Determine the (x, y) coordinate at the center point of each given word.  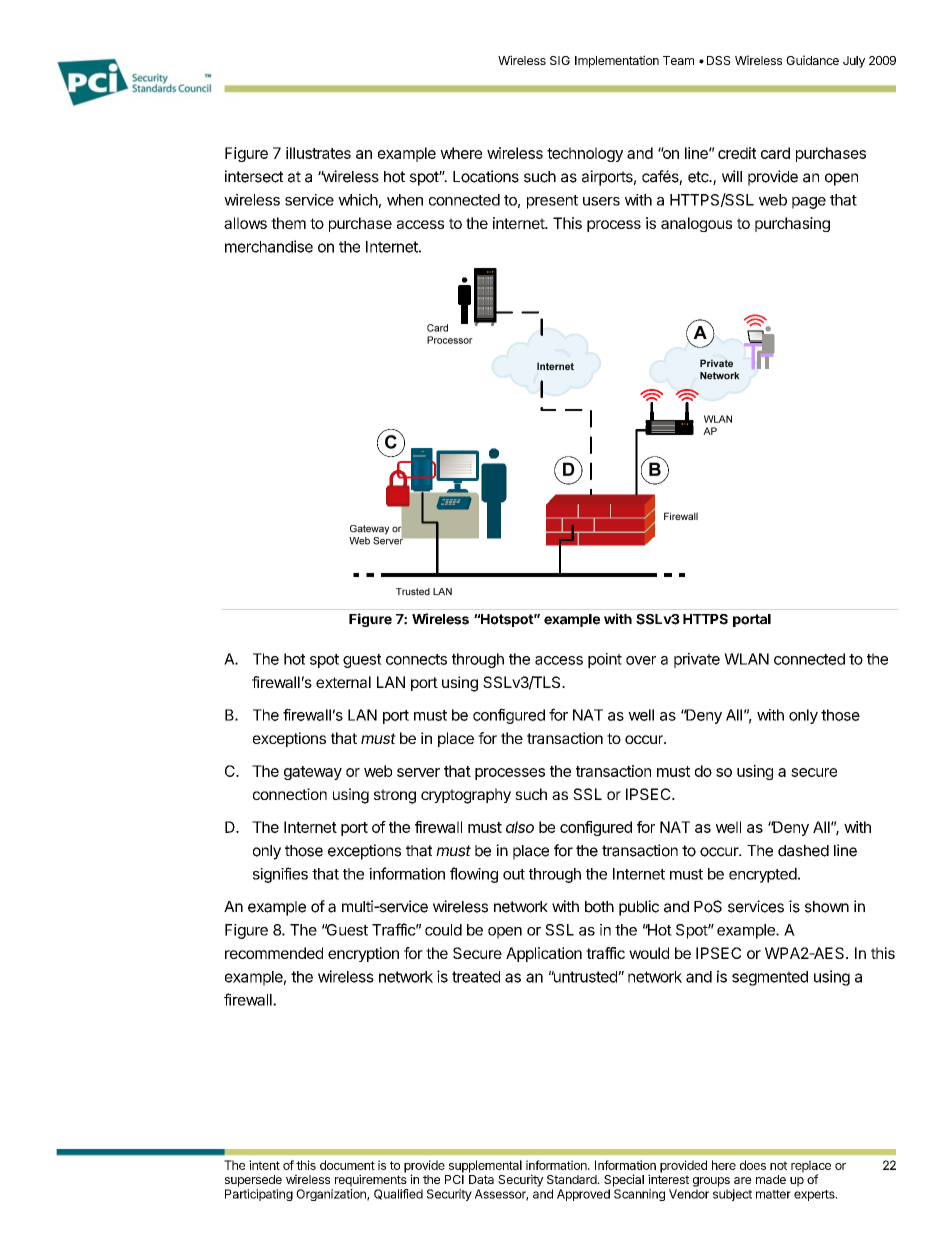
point (605, 660)
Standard (572, 1179)
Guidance (812, 60)
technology (585, 154)
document (347, 1165)
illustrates (318, 153)
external (343, 682)
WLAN (746, 659)
